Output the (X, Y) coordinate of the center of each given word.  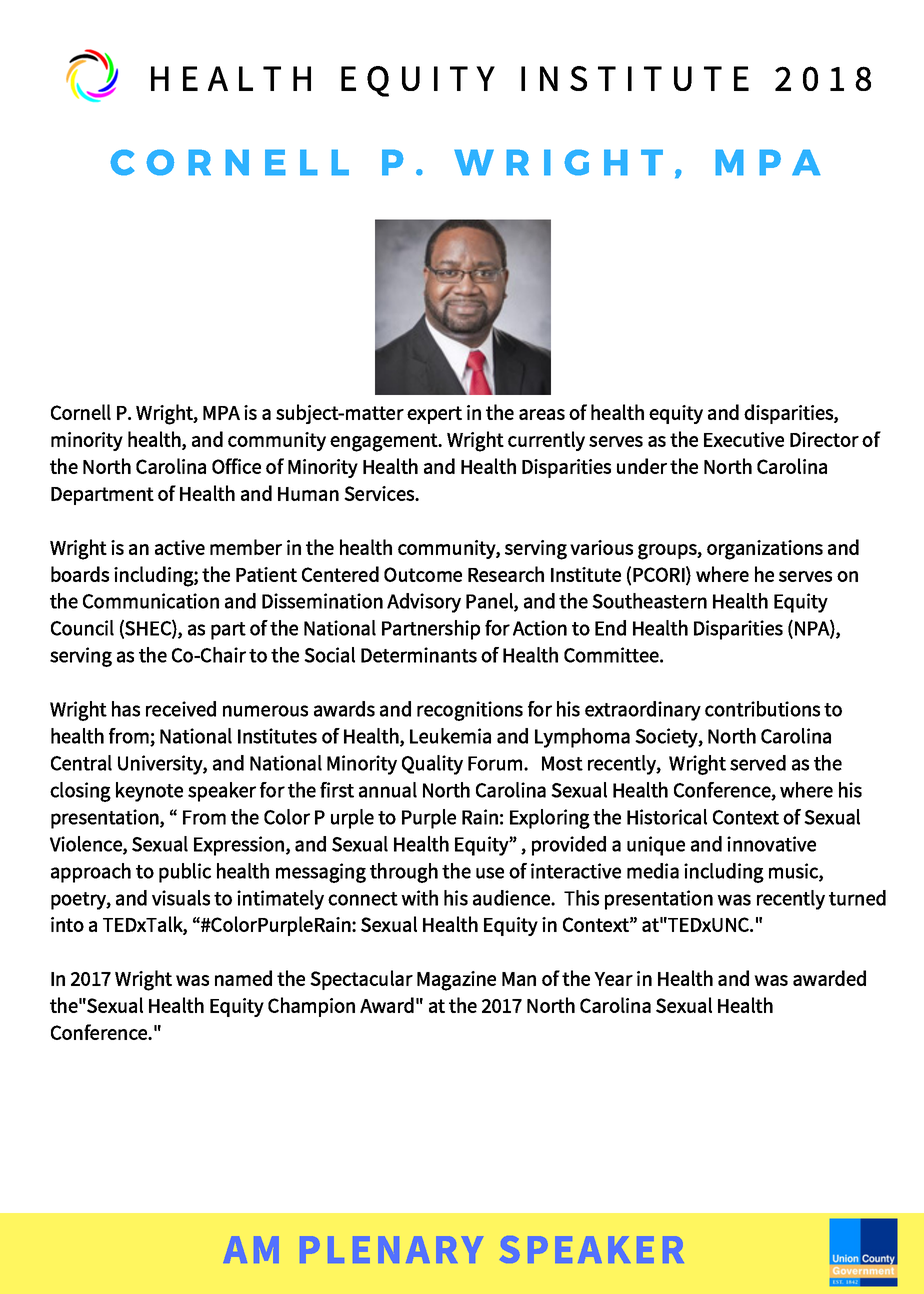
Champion (311, 1007)
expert (434, 415)
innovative (771, 844)
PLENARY (391, 1249)
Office (236, 466)
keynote (149, 792)
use (490, 873)
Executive (744, 439)
